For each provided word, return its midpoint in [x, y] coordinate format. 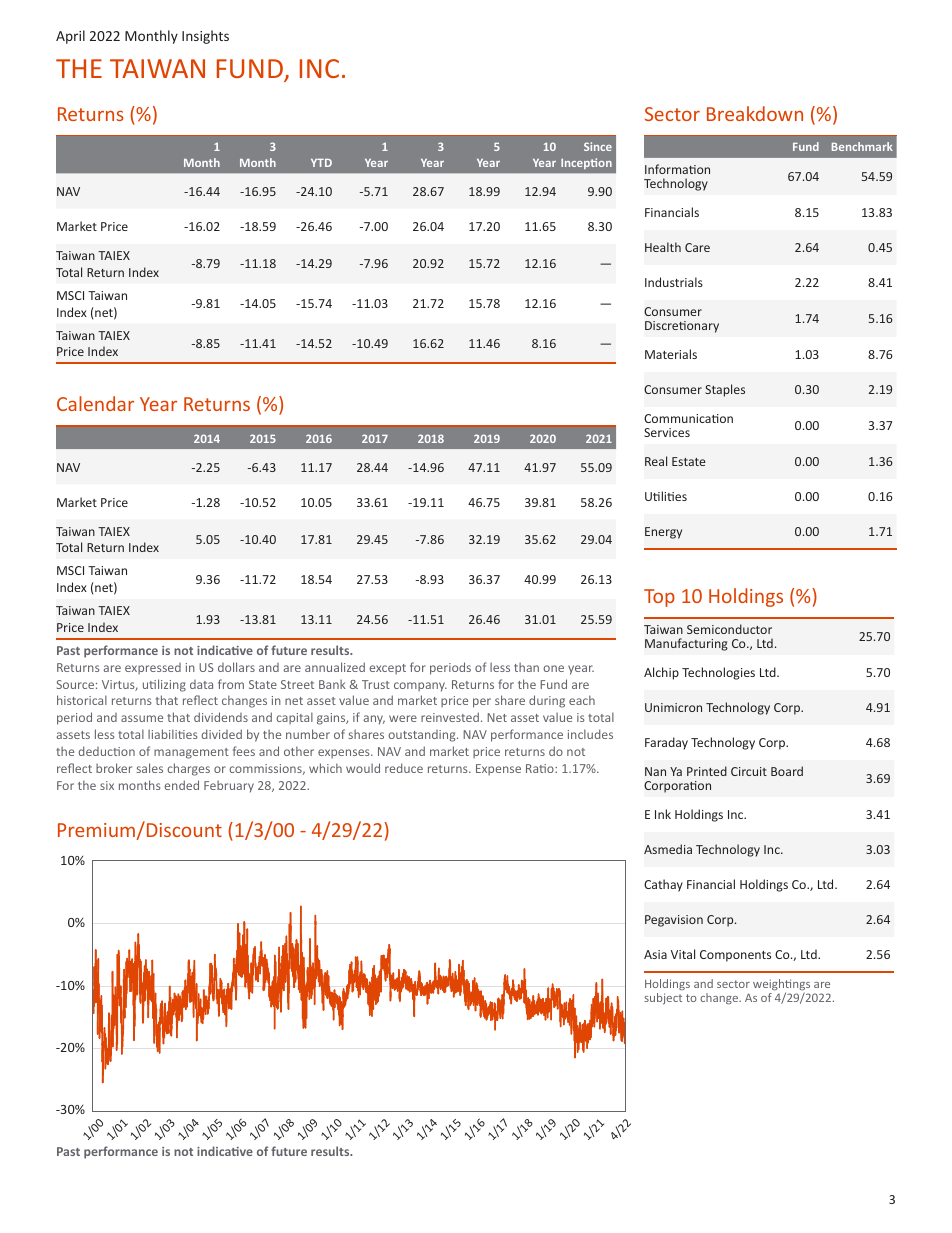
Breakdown [755, 113]
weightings [781, 986]
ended [182, 785]
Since [598, 146]
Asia [655, 954]
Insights [205, 37]
